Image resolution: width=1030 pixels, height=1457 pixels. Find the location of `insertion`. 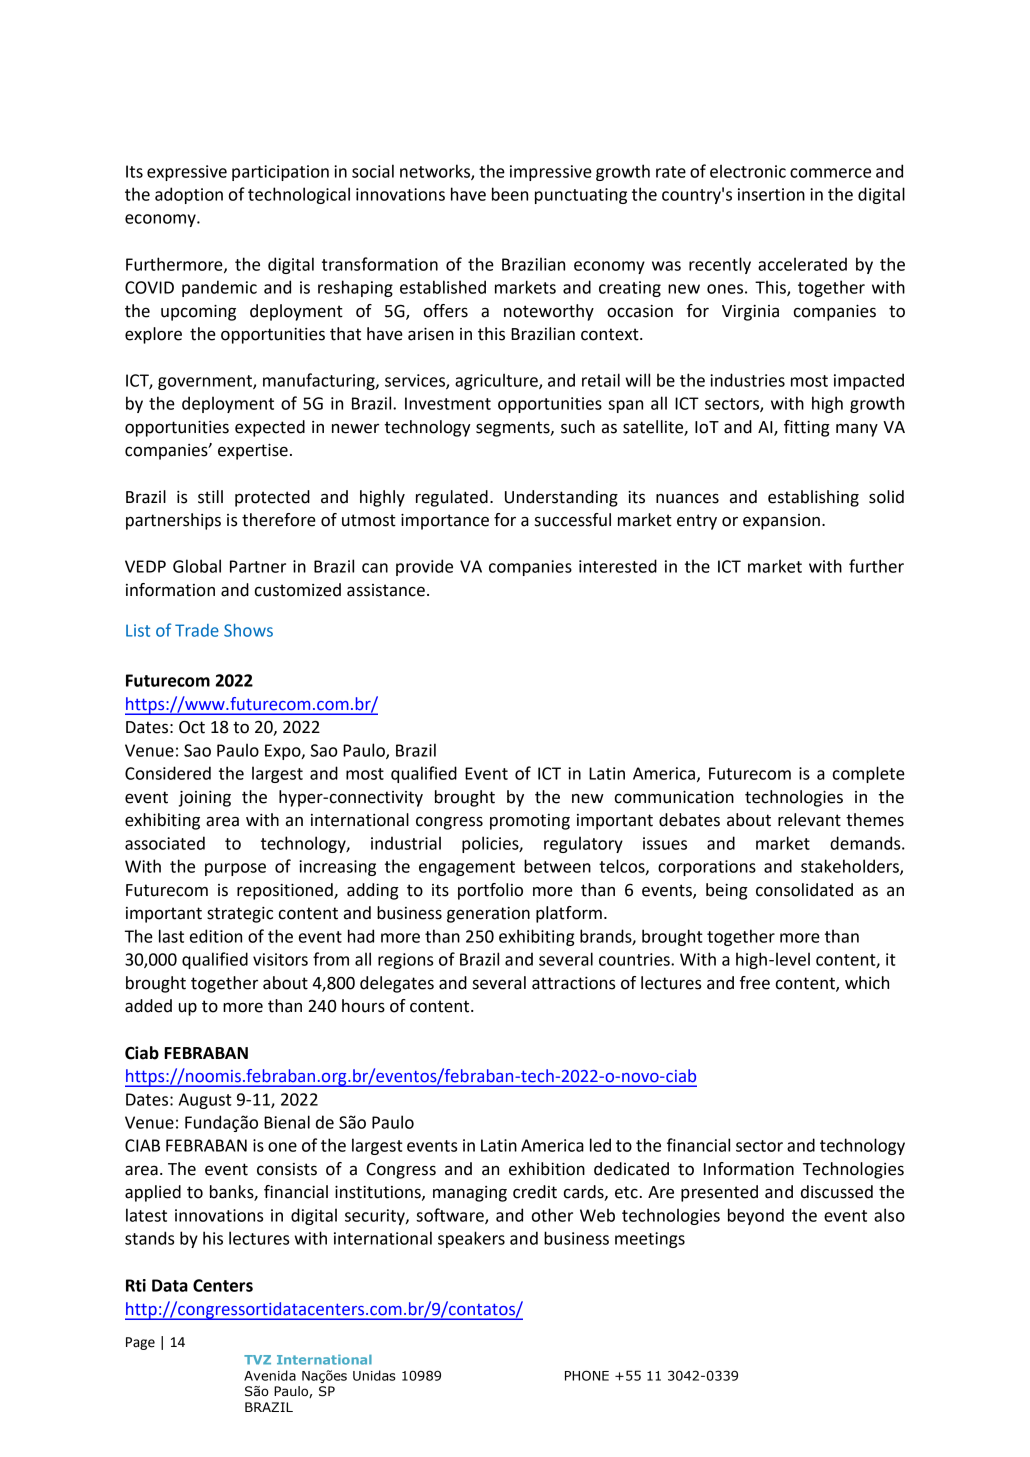

insertion is located at coordinates (771, 194).
